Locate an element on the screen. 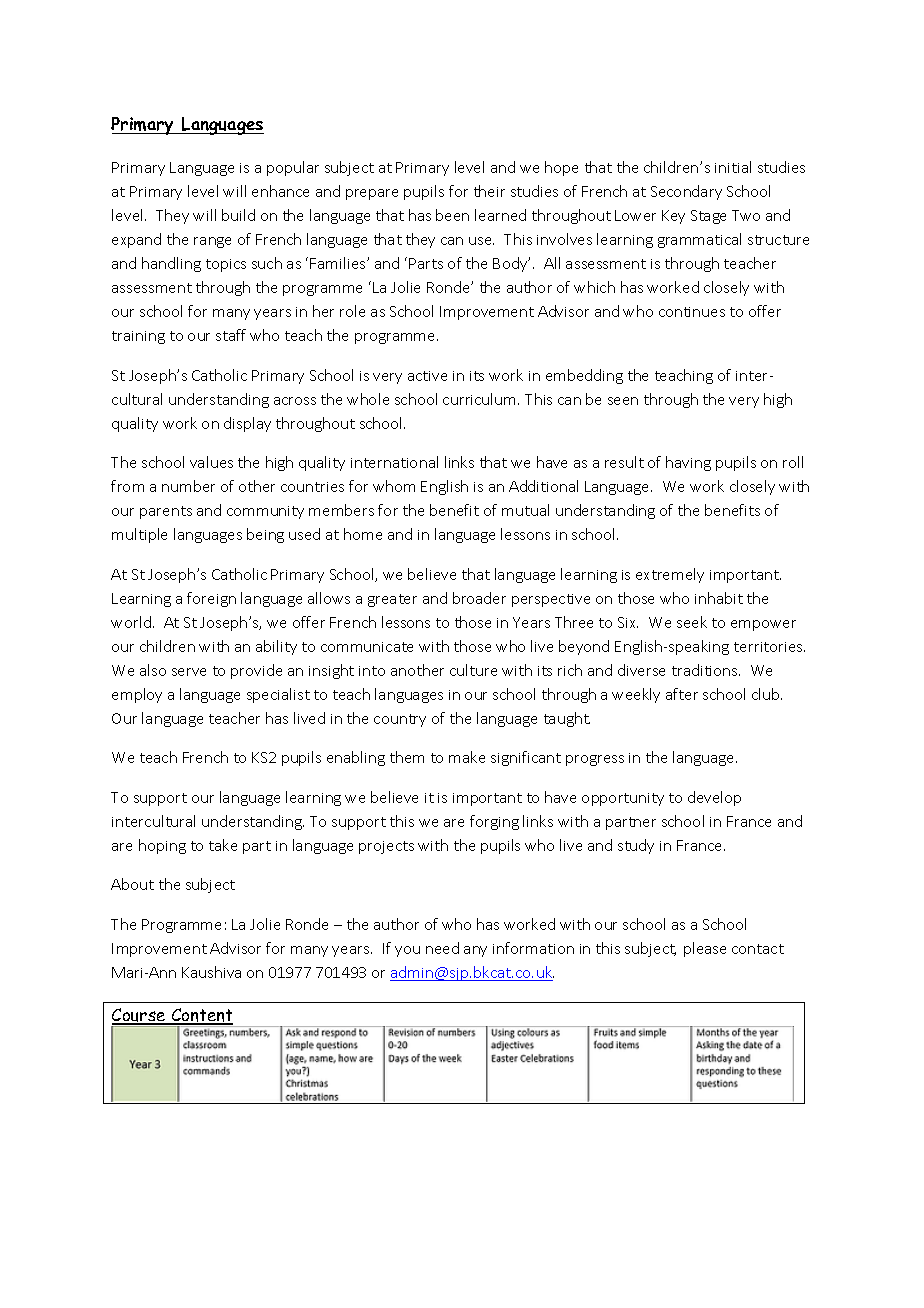  build is located at coordinates (238, 215).
